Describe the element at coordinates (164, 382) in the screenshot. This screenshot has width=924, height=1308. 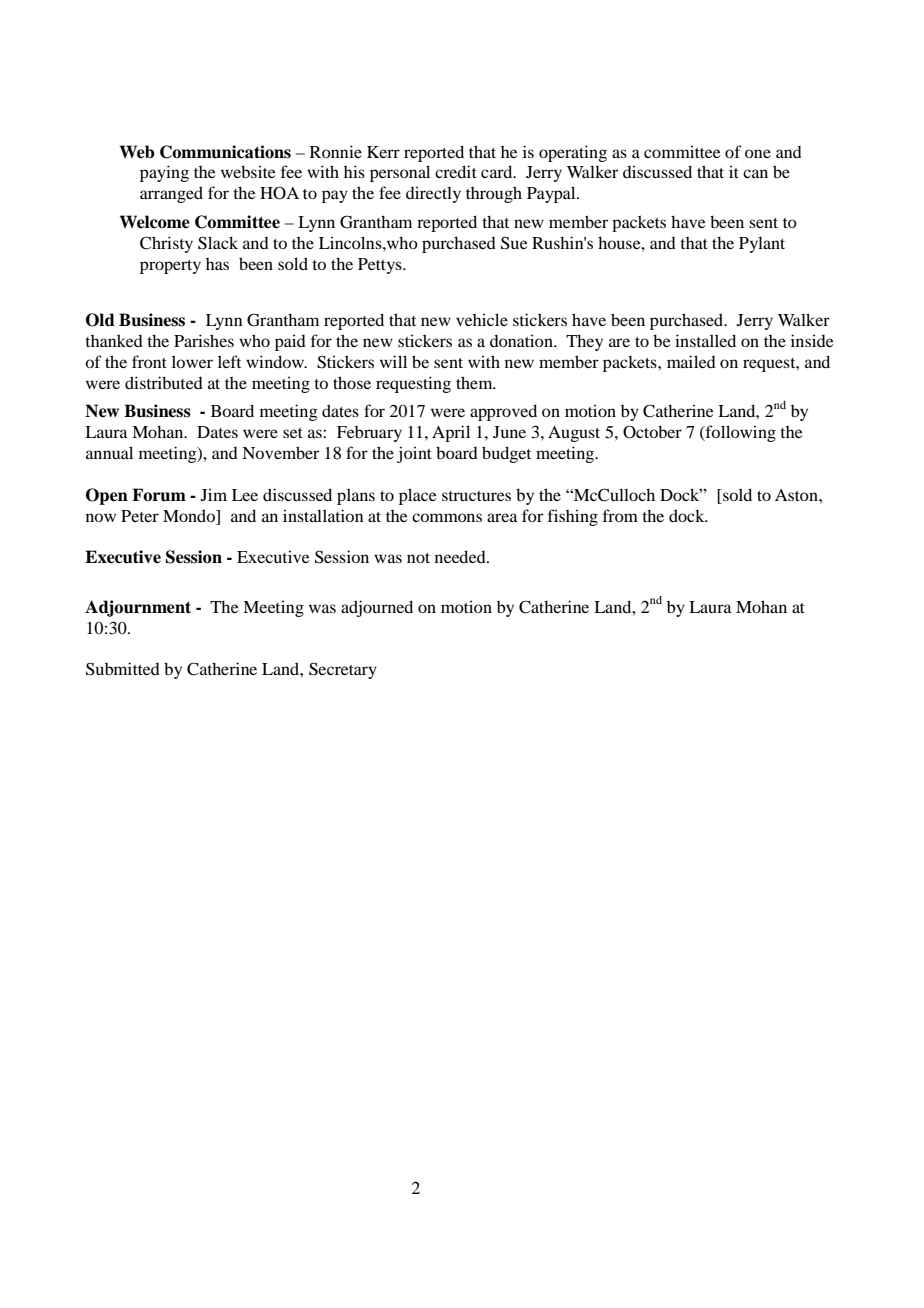
I see `distributed` at that location.
